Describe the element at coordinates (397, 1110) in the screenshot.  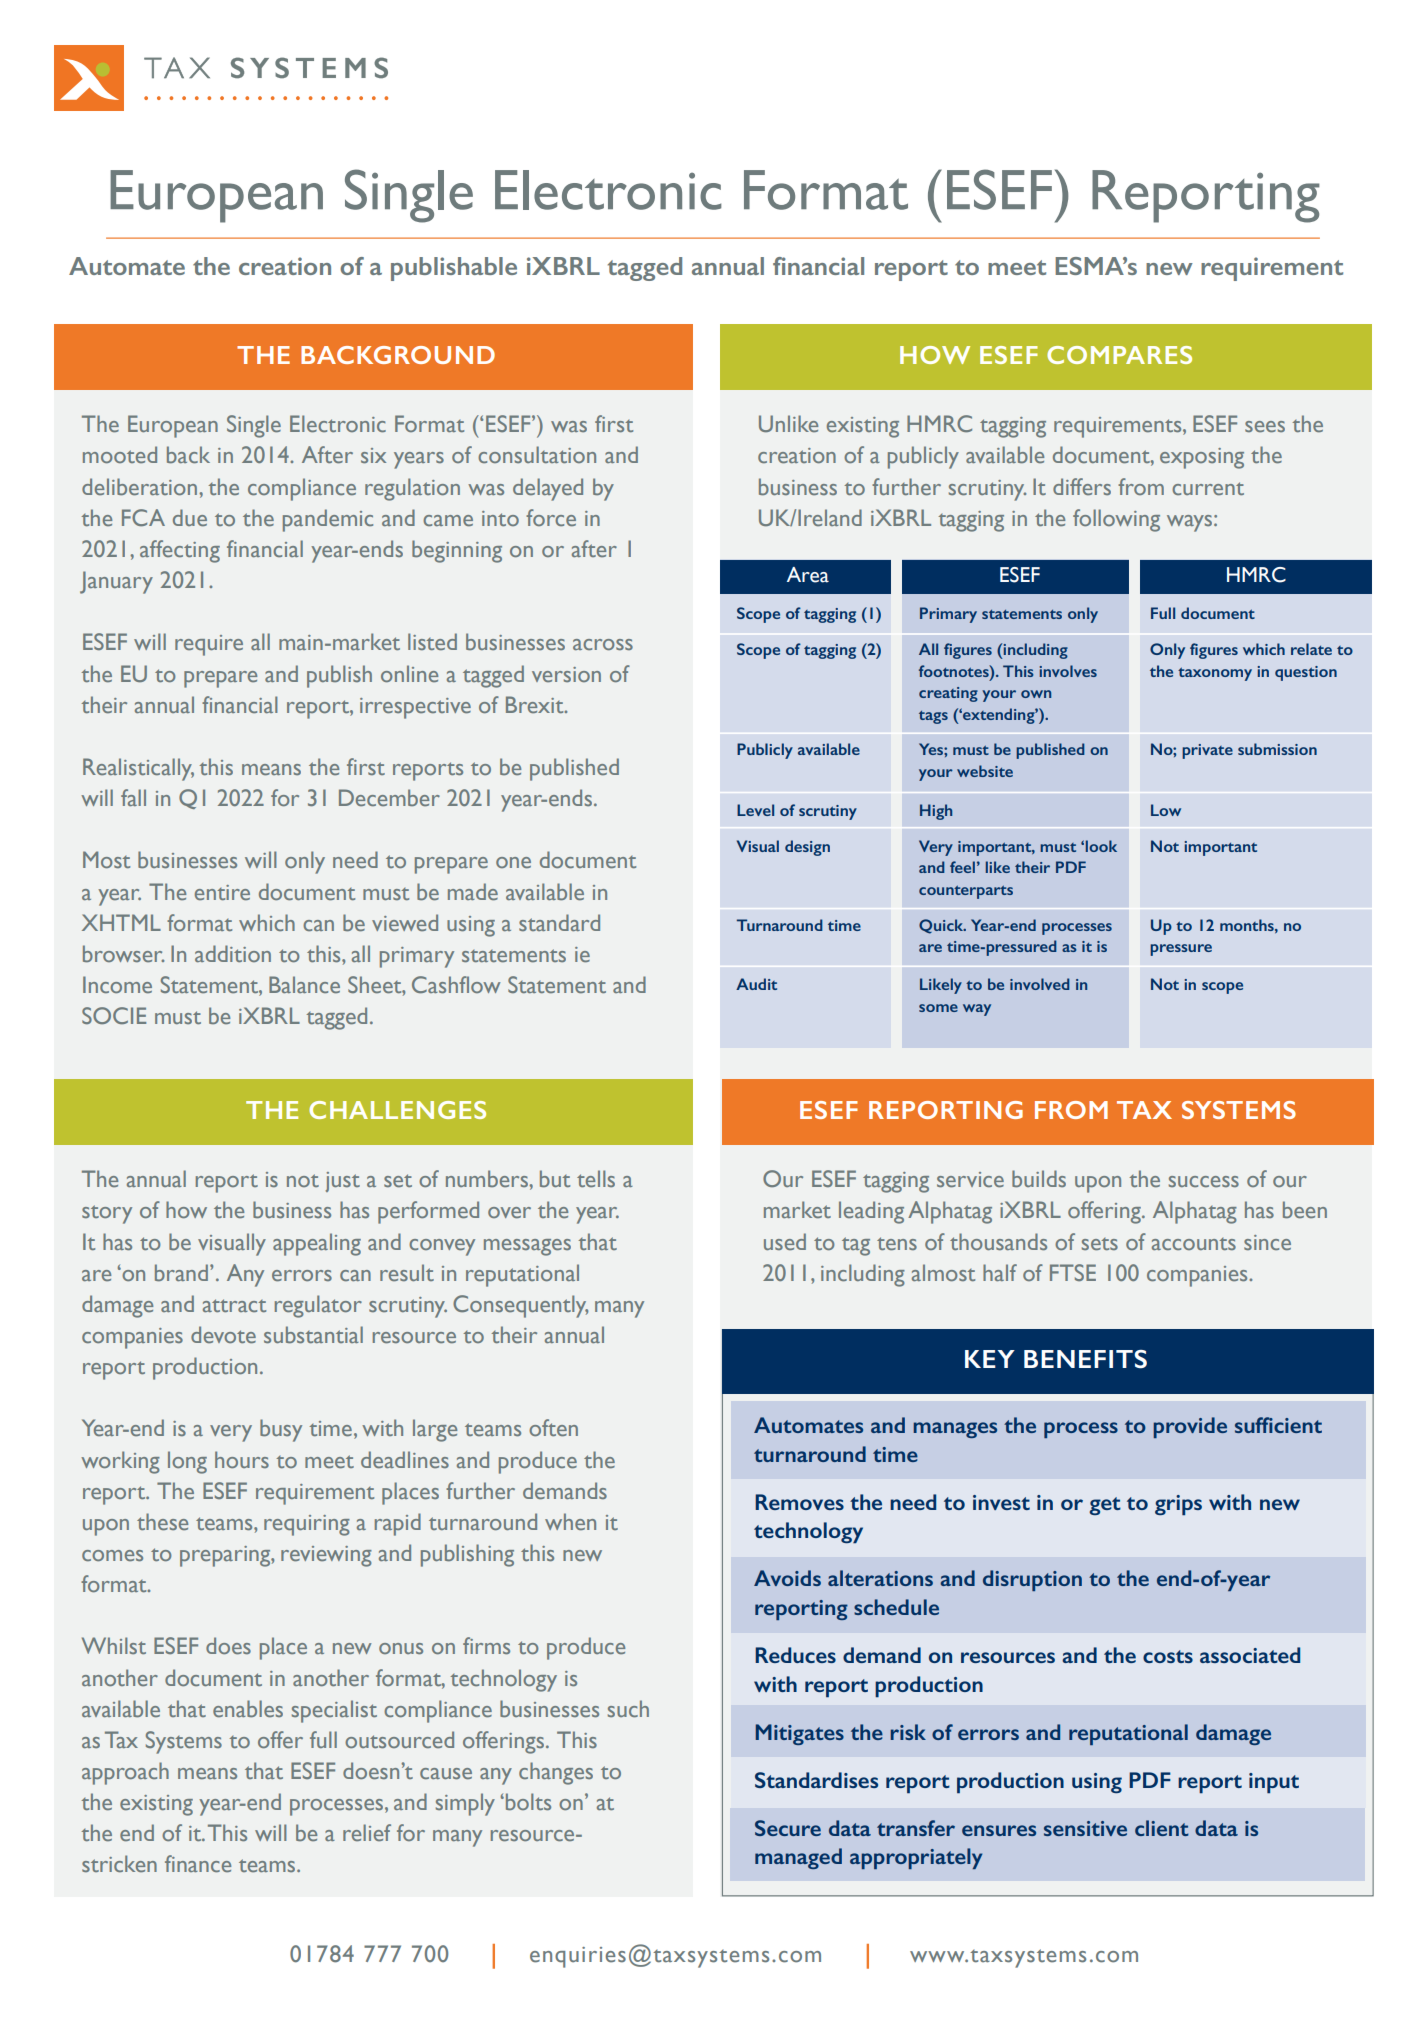
I see `CHALLENGES` at that location.
